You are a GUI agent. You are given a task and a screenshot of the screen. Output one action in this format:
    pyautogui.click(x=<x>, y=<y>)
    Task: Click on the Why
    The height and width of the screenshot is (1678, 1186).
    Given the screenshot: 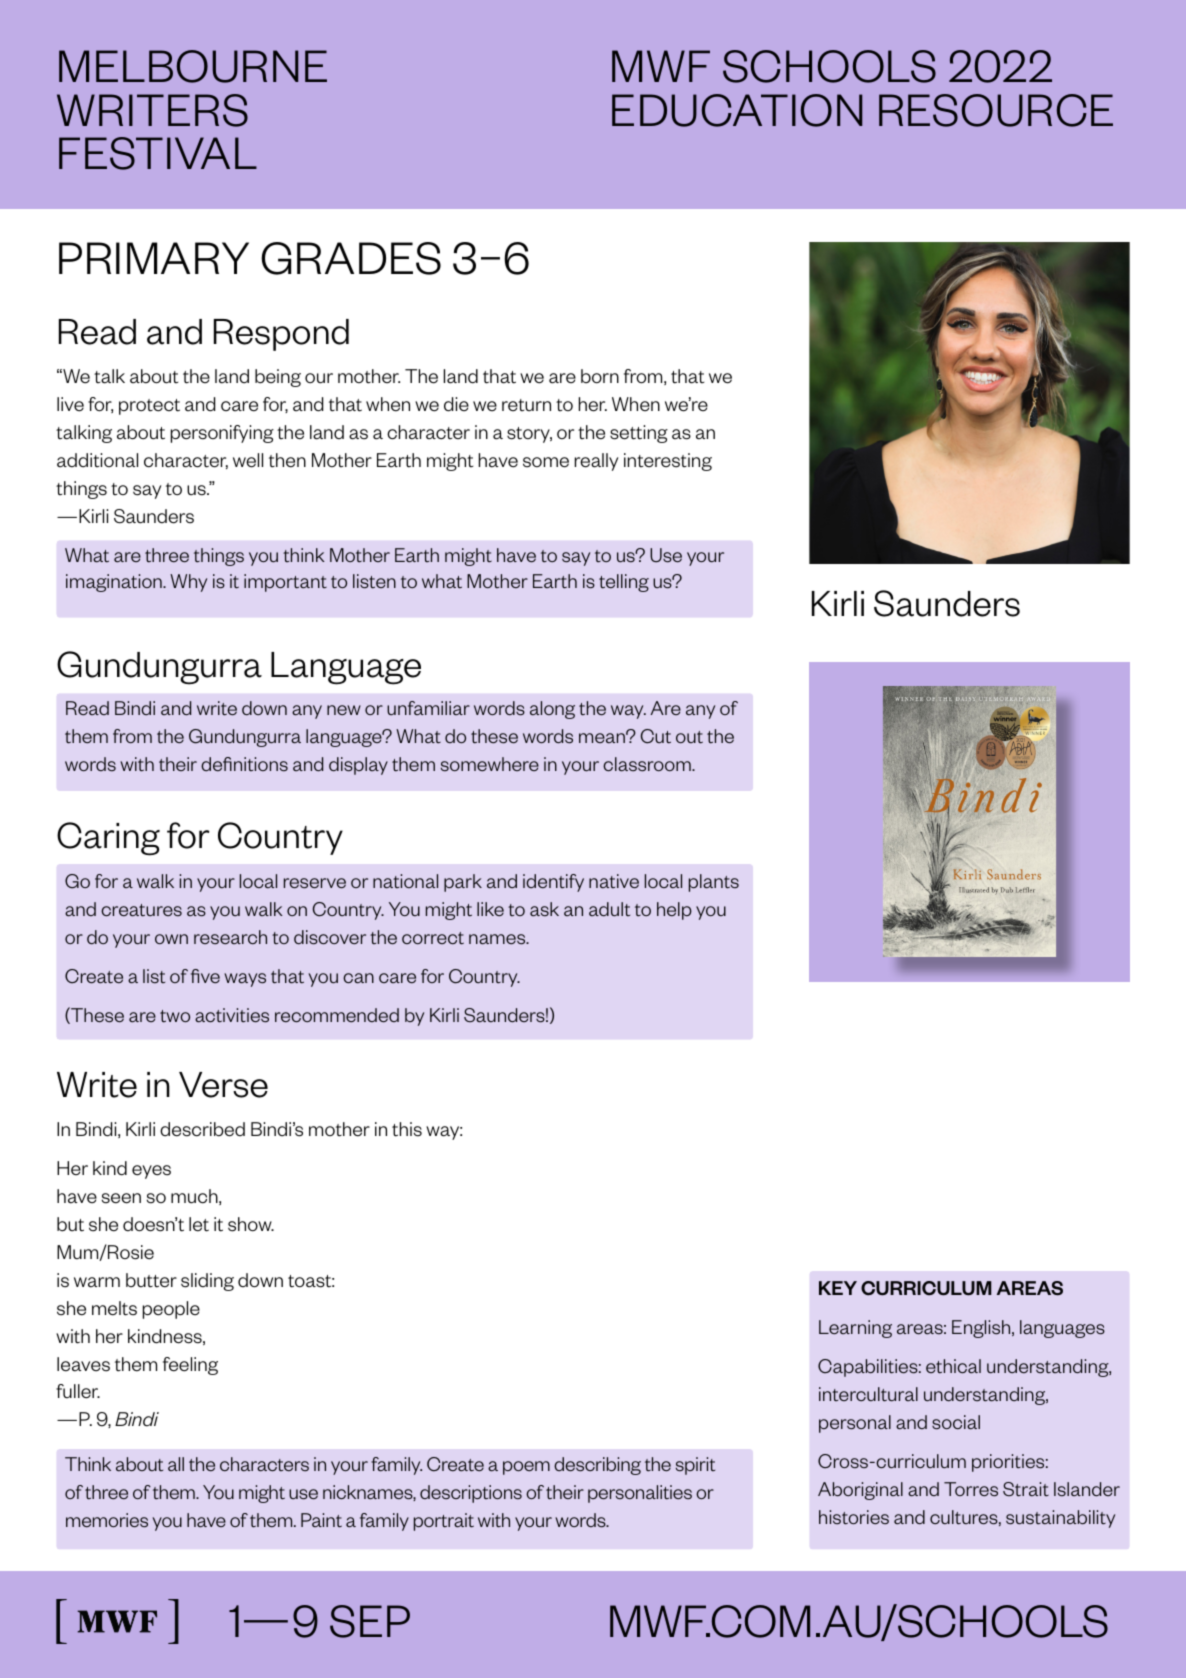 What is the action you would take?
    pyautogui.click(x=188, y=583)
